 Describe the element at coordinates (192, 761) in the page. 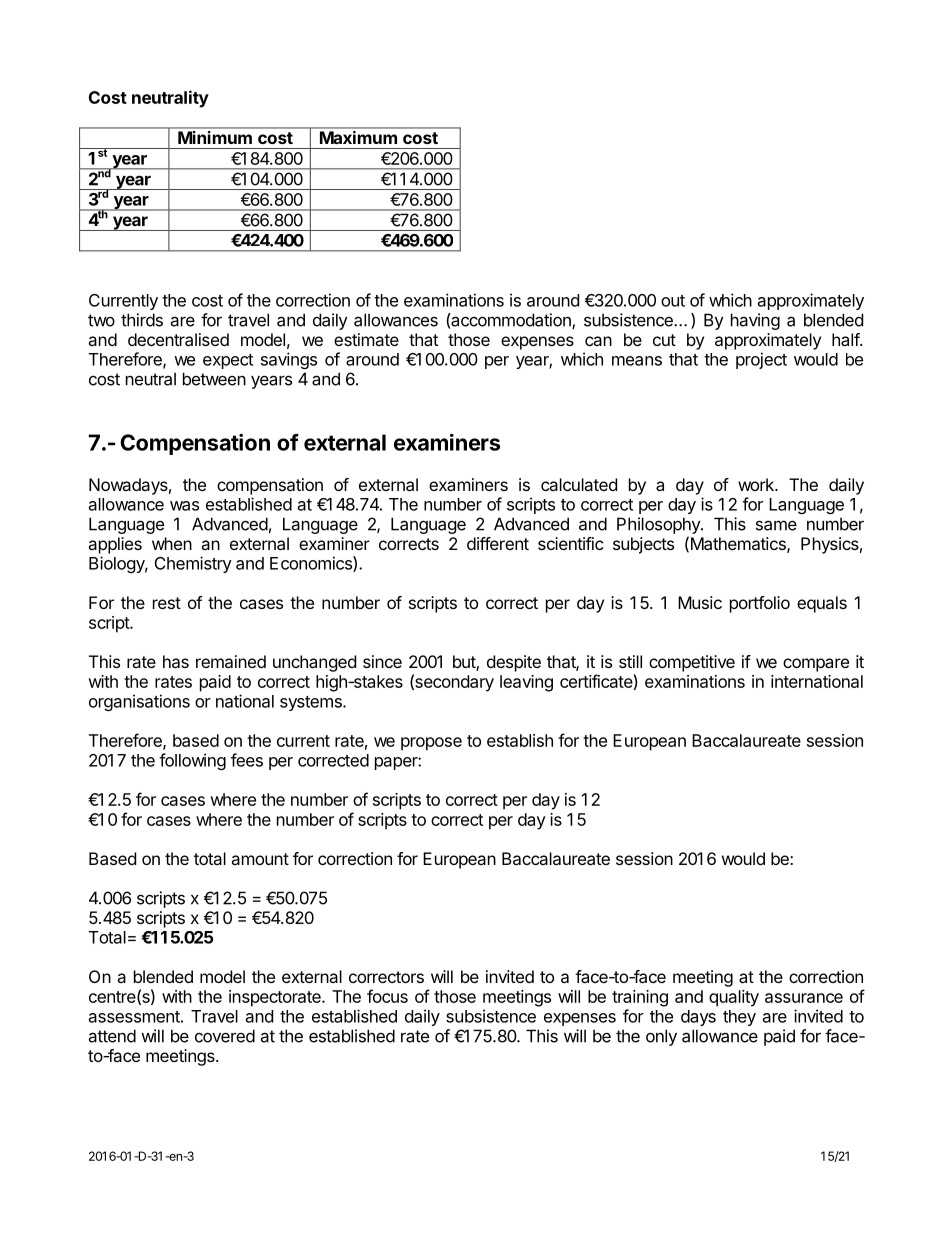

I see `following` at that location.
